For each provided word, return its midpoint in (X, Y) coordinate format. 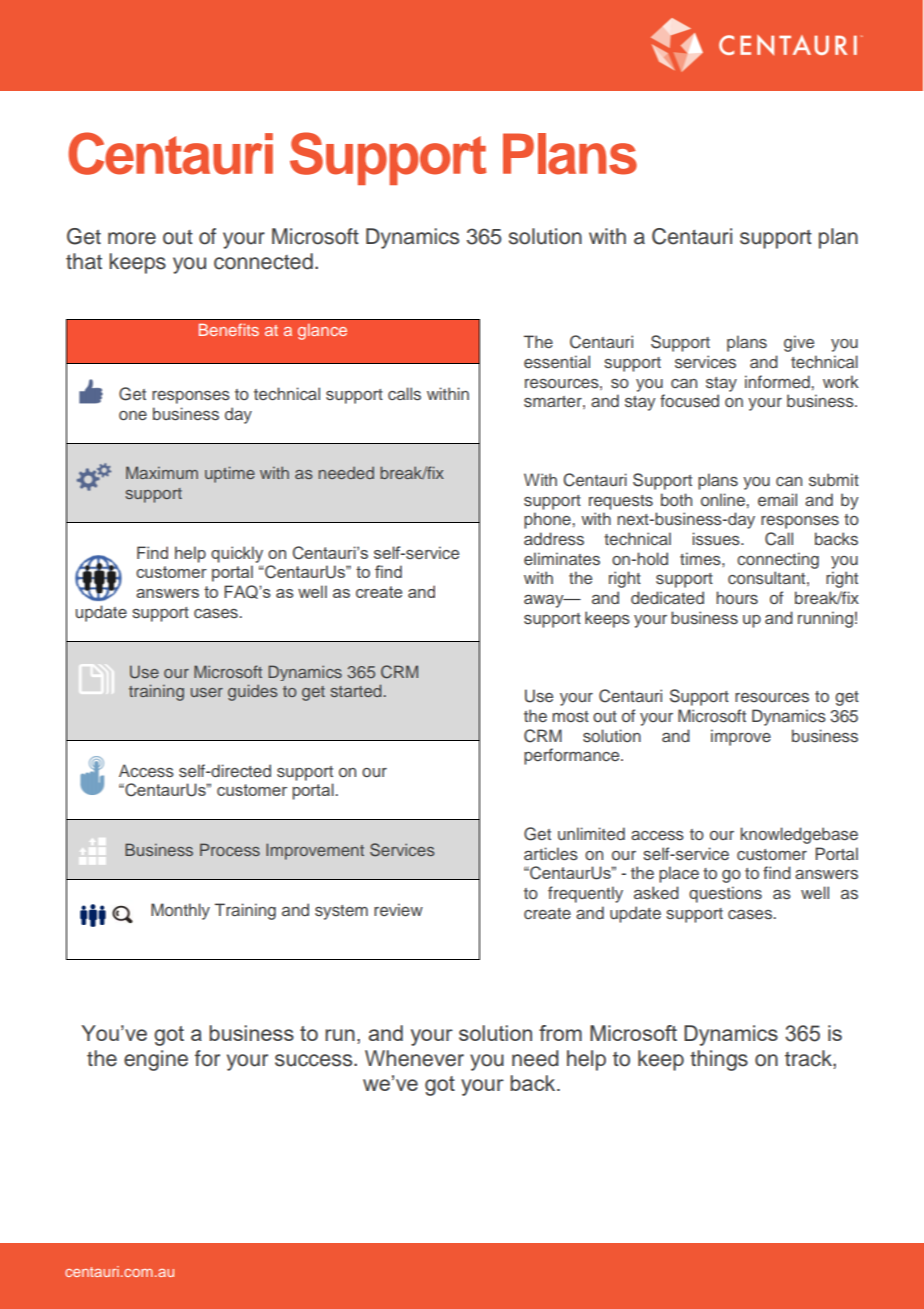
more (132, 238)
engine (156, 1060)
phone (547, 520)
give (799, 343)
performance (573, 756)
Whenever (414, 1058)
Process (230, 849)
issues (717, 539)
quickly (237, 554)
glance (322, 332)
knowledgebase (799, 835)
